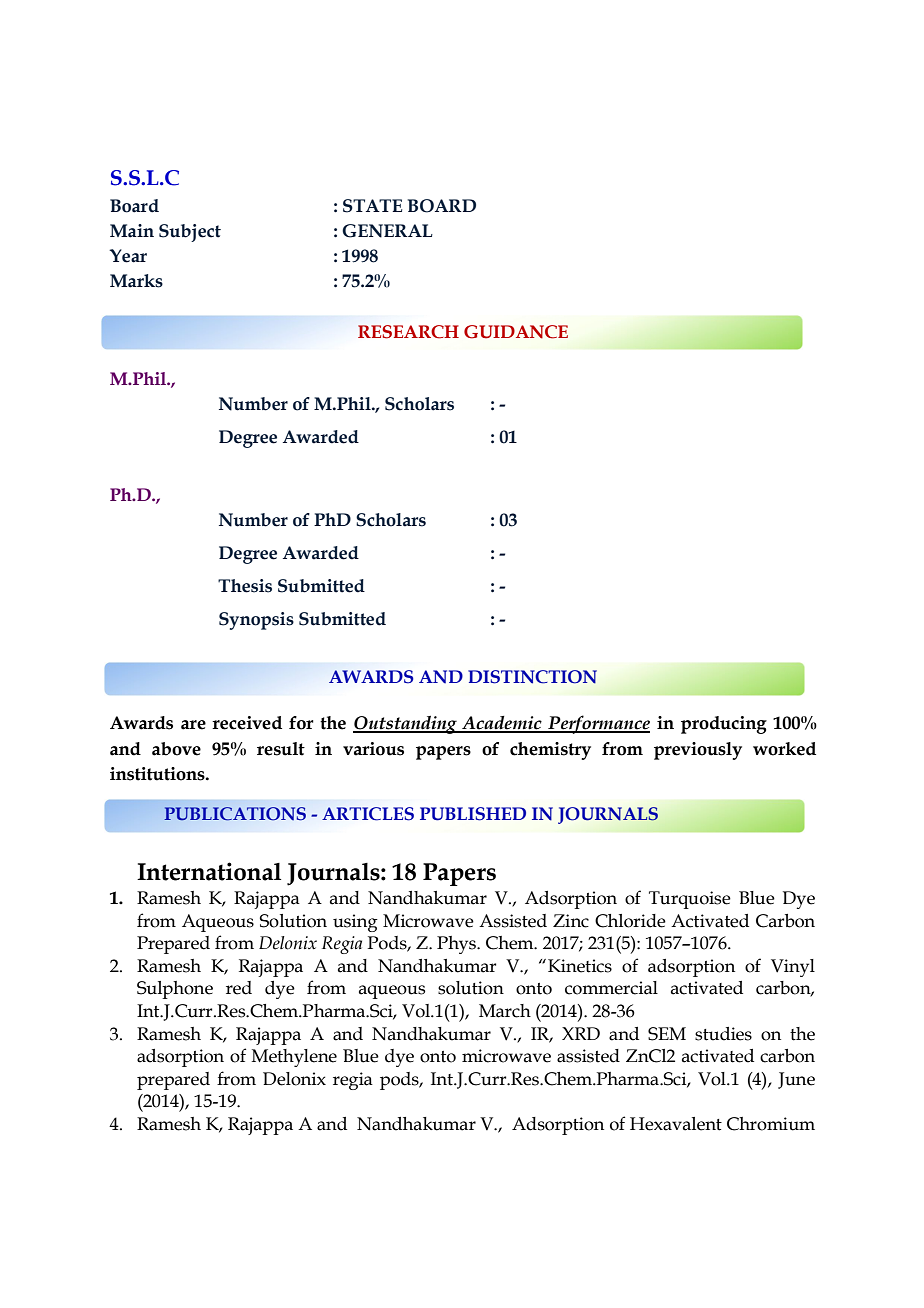 Image resolution: width=924 pixels, height=1308 pixels. What do you see at coordinates (256, 621) in the document?
I see `Synopsis` at bounding box center [256, 621].
